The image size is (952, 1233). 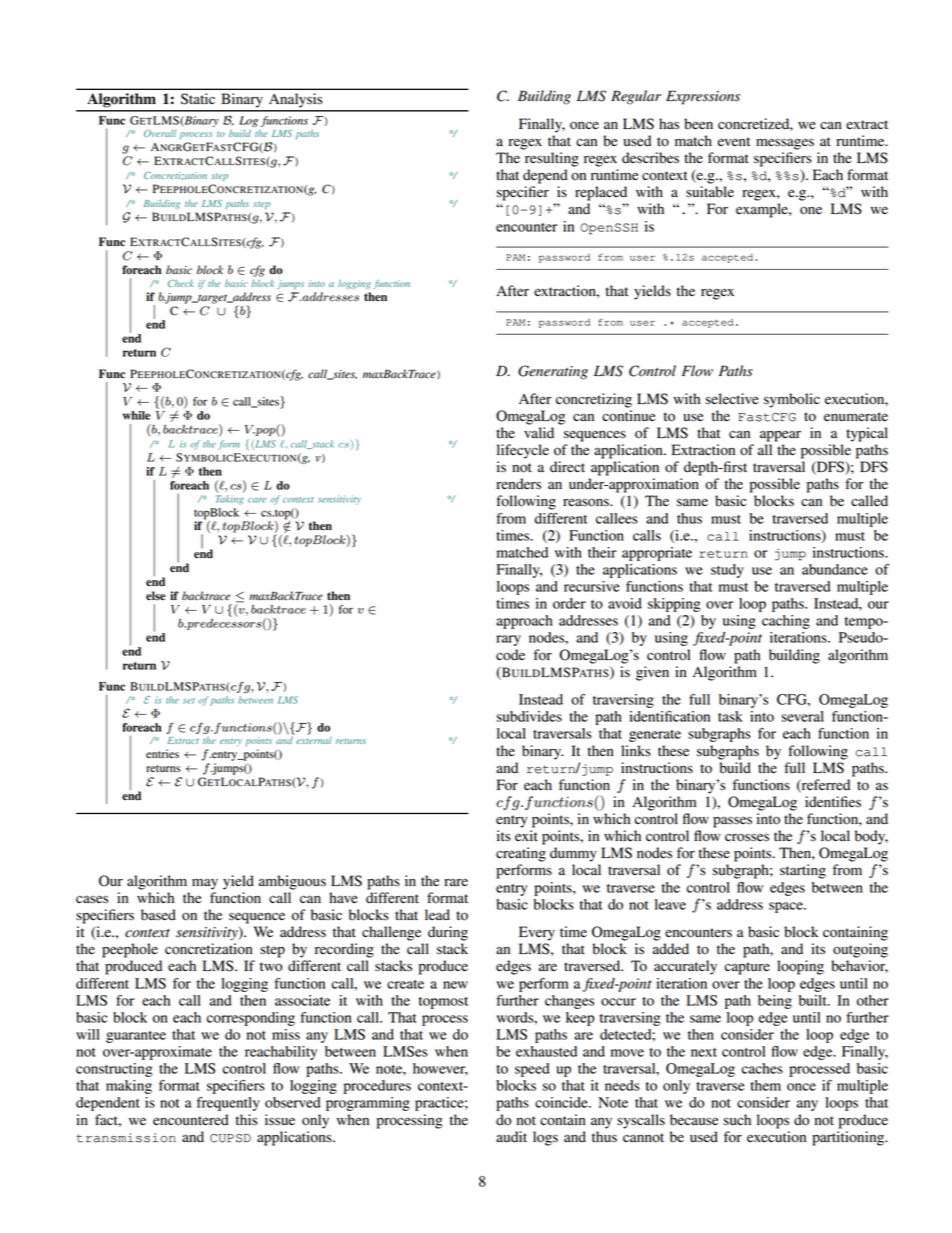 What do you see at coordinates (765, 1085) in the screenshot?
I see `them` at bounding box center [765, 1085].
